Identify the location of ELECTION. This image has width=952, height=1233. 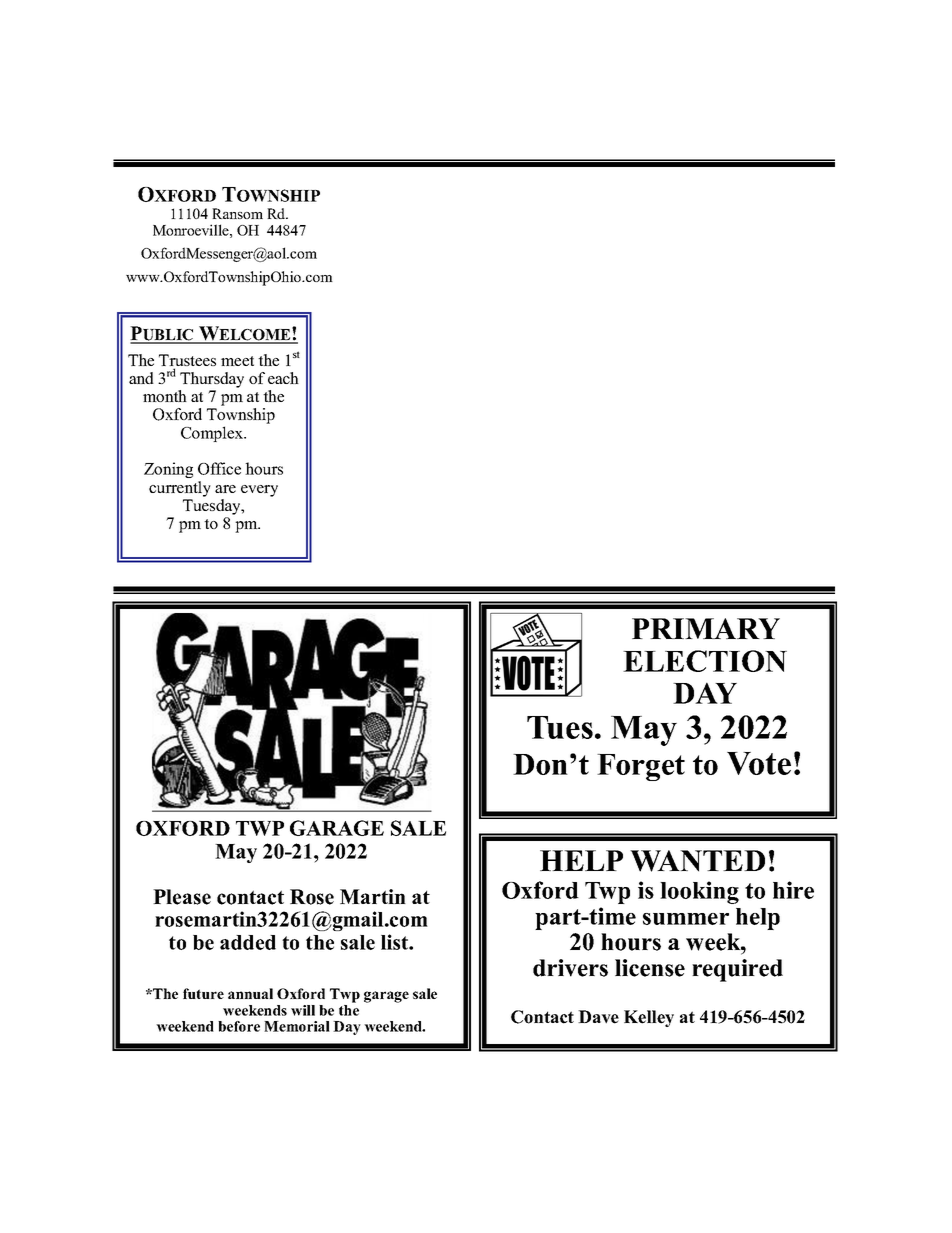
(705, 661).
